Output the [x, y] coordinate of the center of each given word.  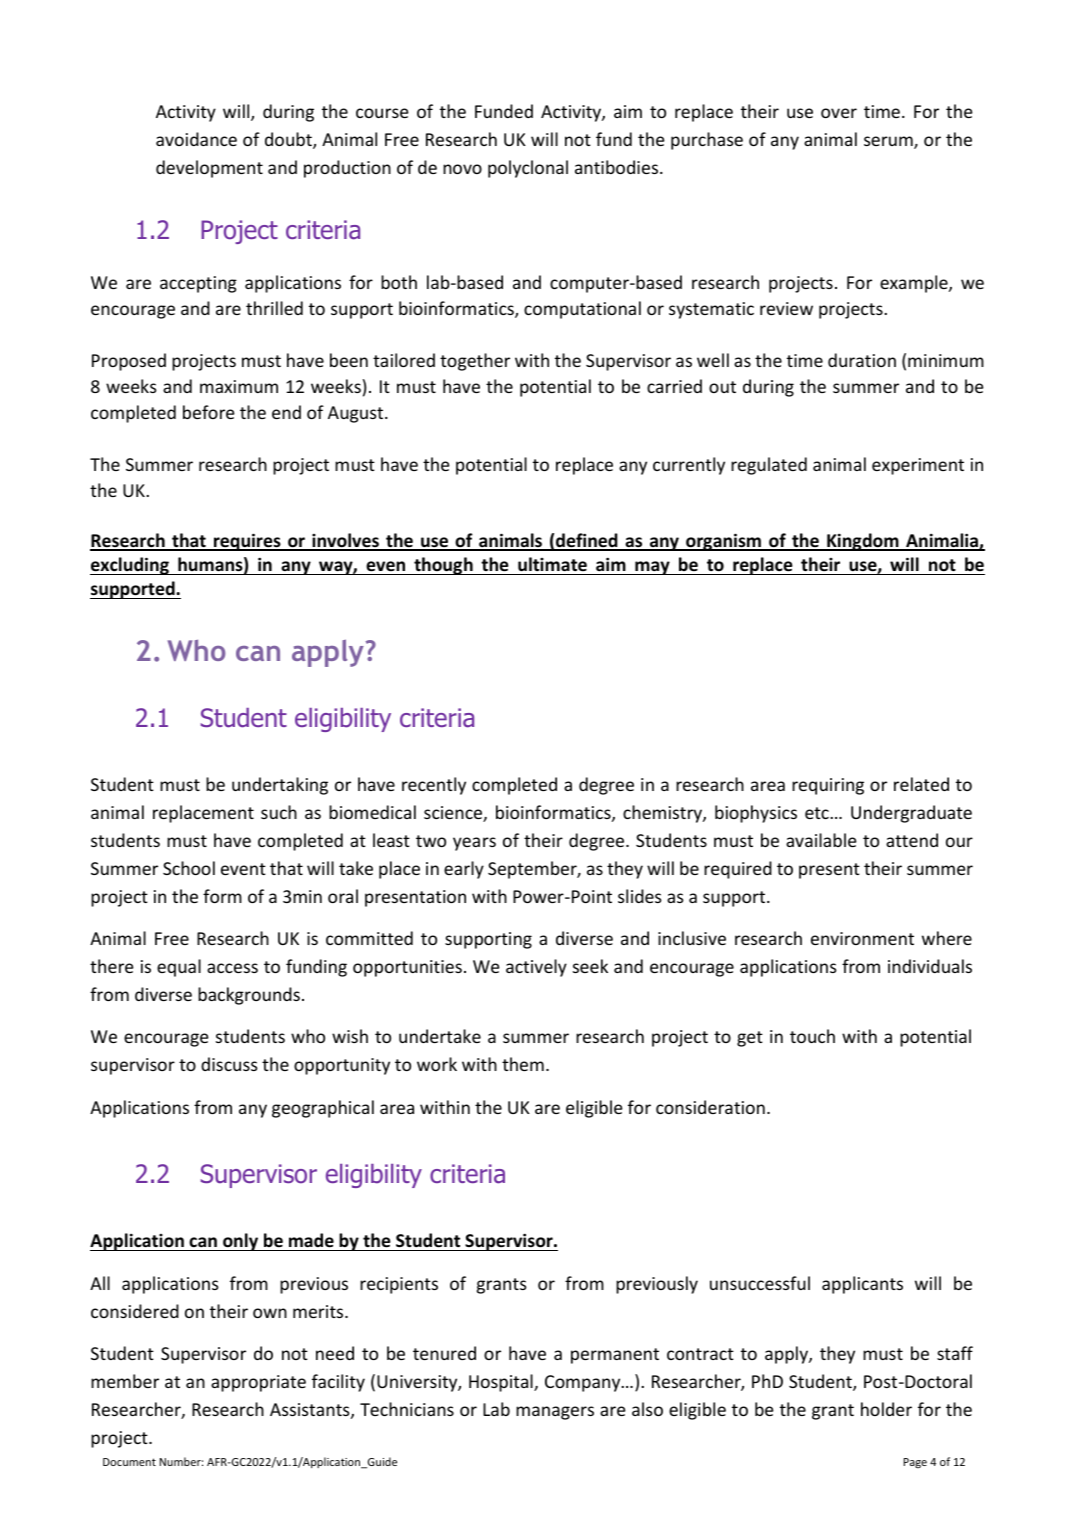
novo [462, 169]
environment [862, 938]
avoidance [196, 139]
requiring [828, 786]
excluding [130, 566]
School [189, 868]
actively [536, 968]
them [523, 1064]
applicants [862, 1285]
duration [862, 360]
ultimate [552, 564]
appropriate [258, 1383]
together [475, 362]
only [241, 1242]
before [208, 412]
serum [889, 142]
